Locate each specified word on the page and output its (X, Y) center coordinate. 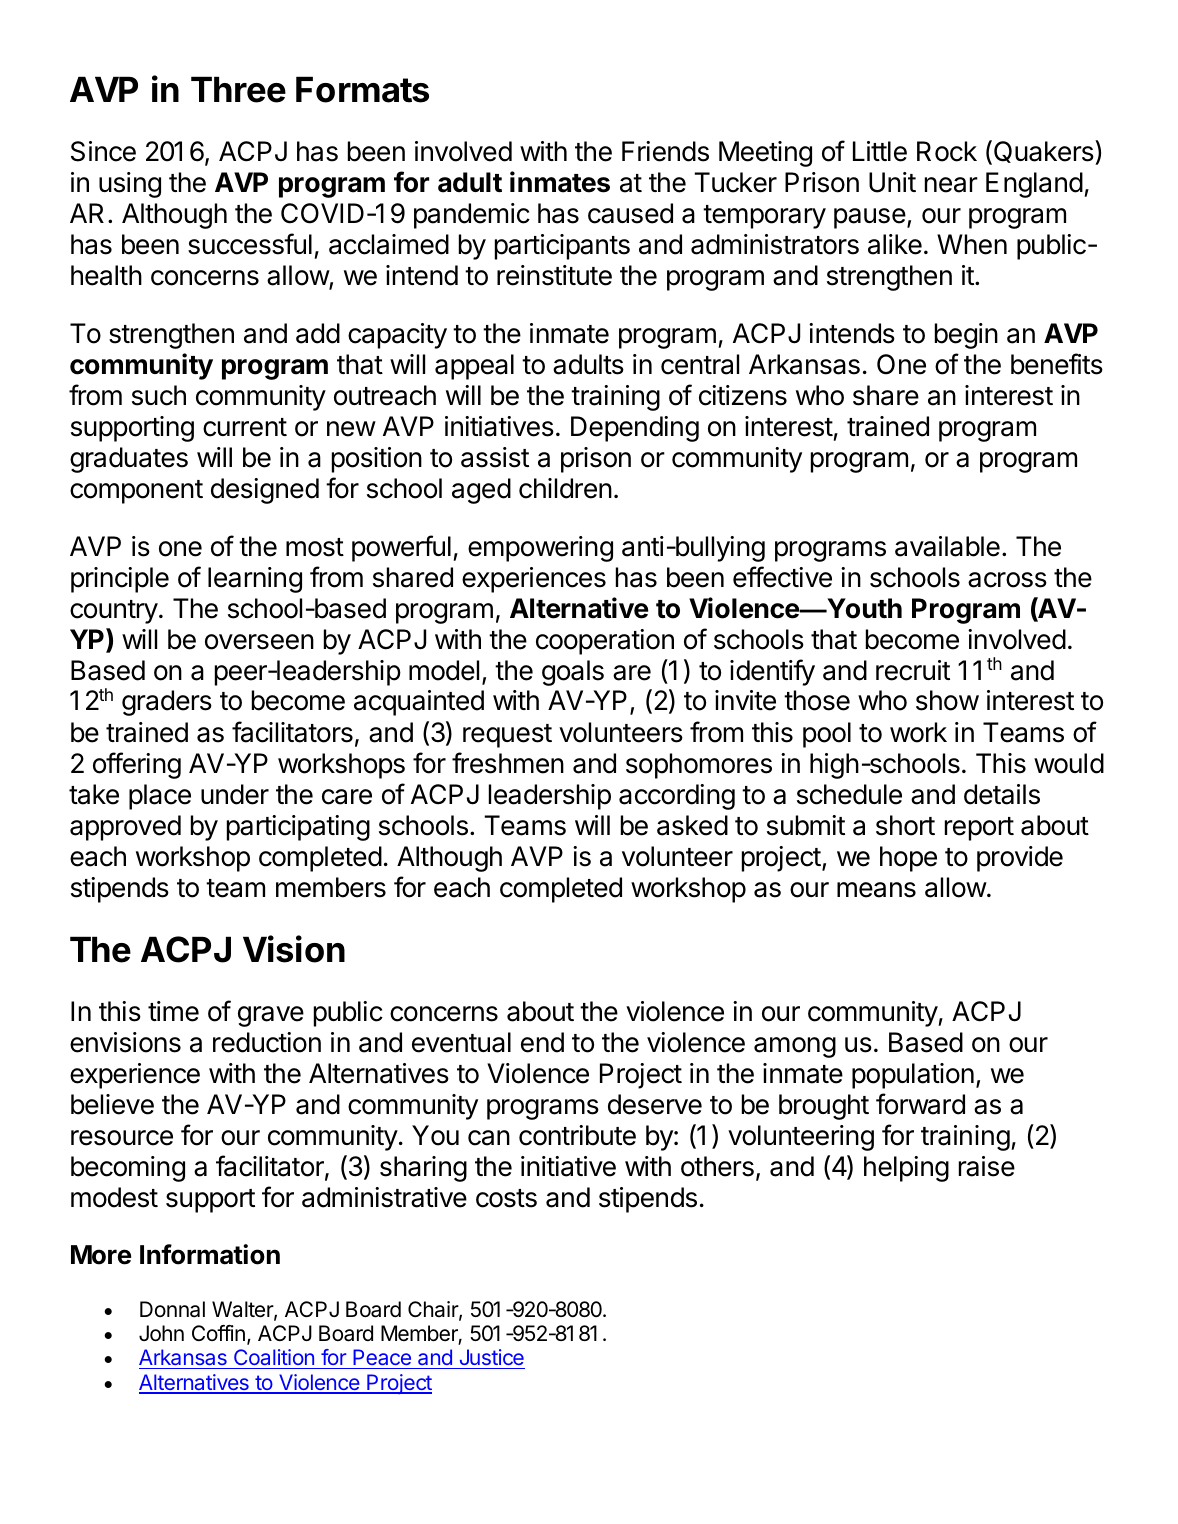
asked (692, 825)
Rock (947, 151)
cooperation (605, 642)
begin (966, 336)
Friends (665, 151)
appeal (474, 367)
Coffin (218, 1333)
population (913, 1076)
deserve (655, 1104)
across (1007, 580)
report (979, 829)
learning (255, 580)
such (159, 395)
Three (238, 89)
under (235, 794)
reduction (267, 1042)
